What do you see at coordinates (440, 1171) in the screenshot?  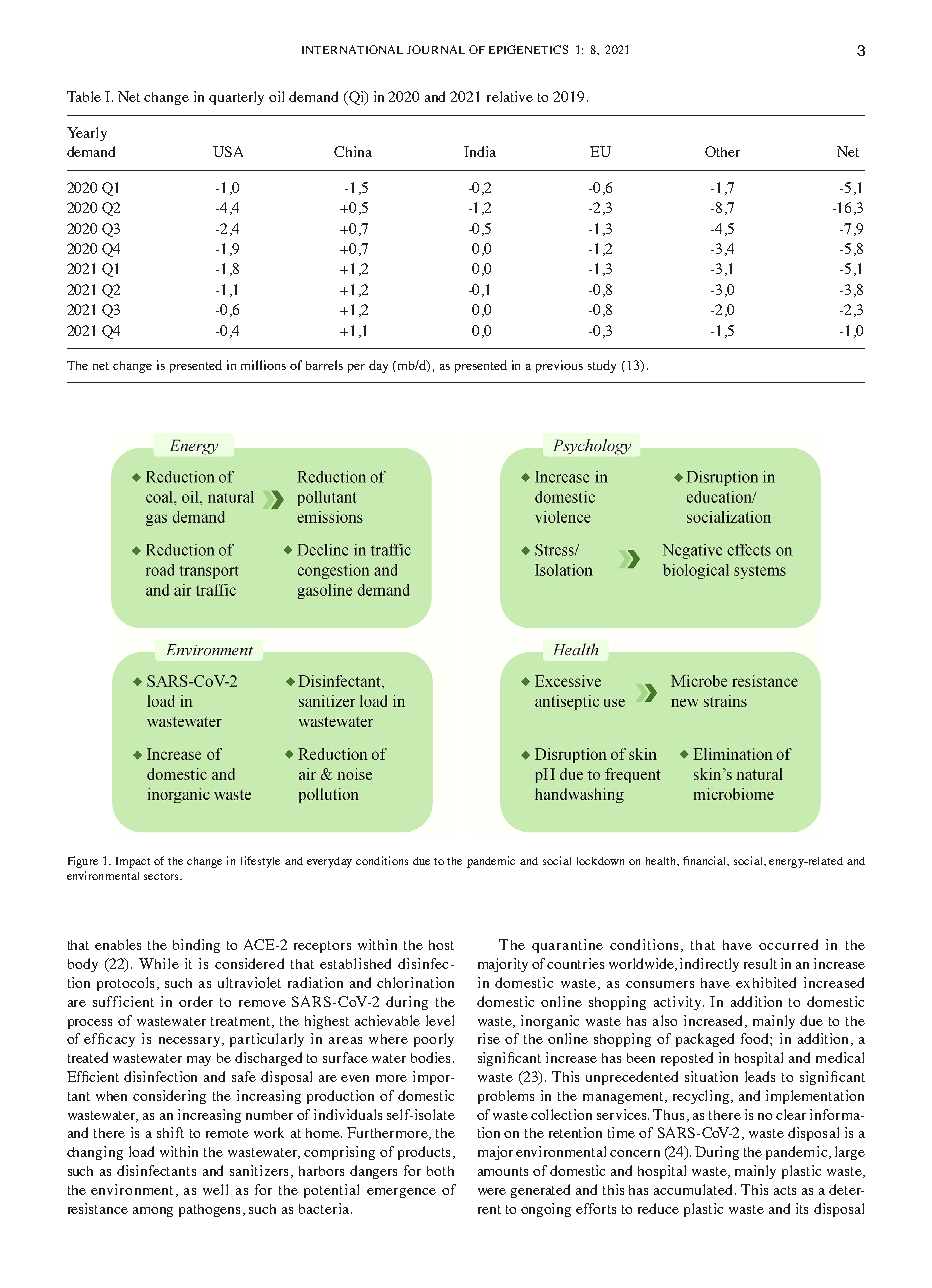 I see `both` at bounding box center [440, 1171].
